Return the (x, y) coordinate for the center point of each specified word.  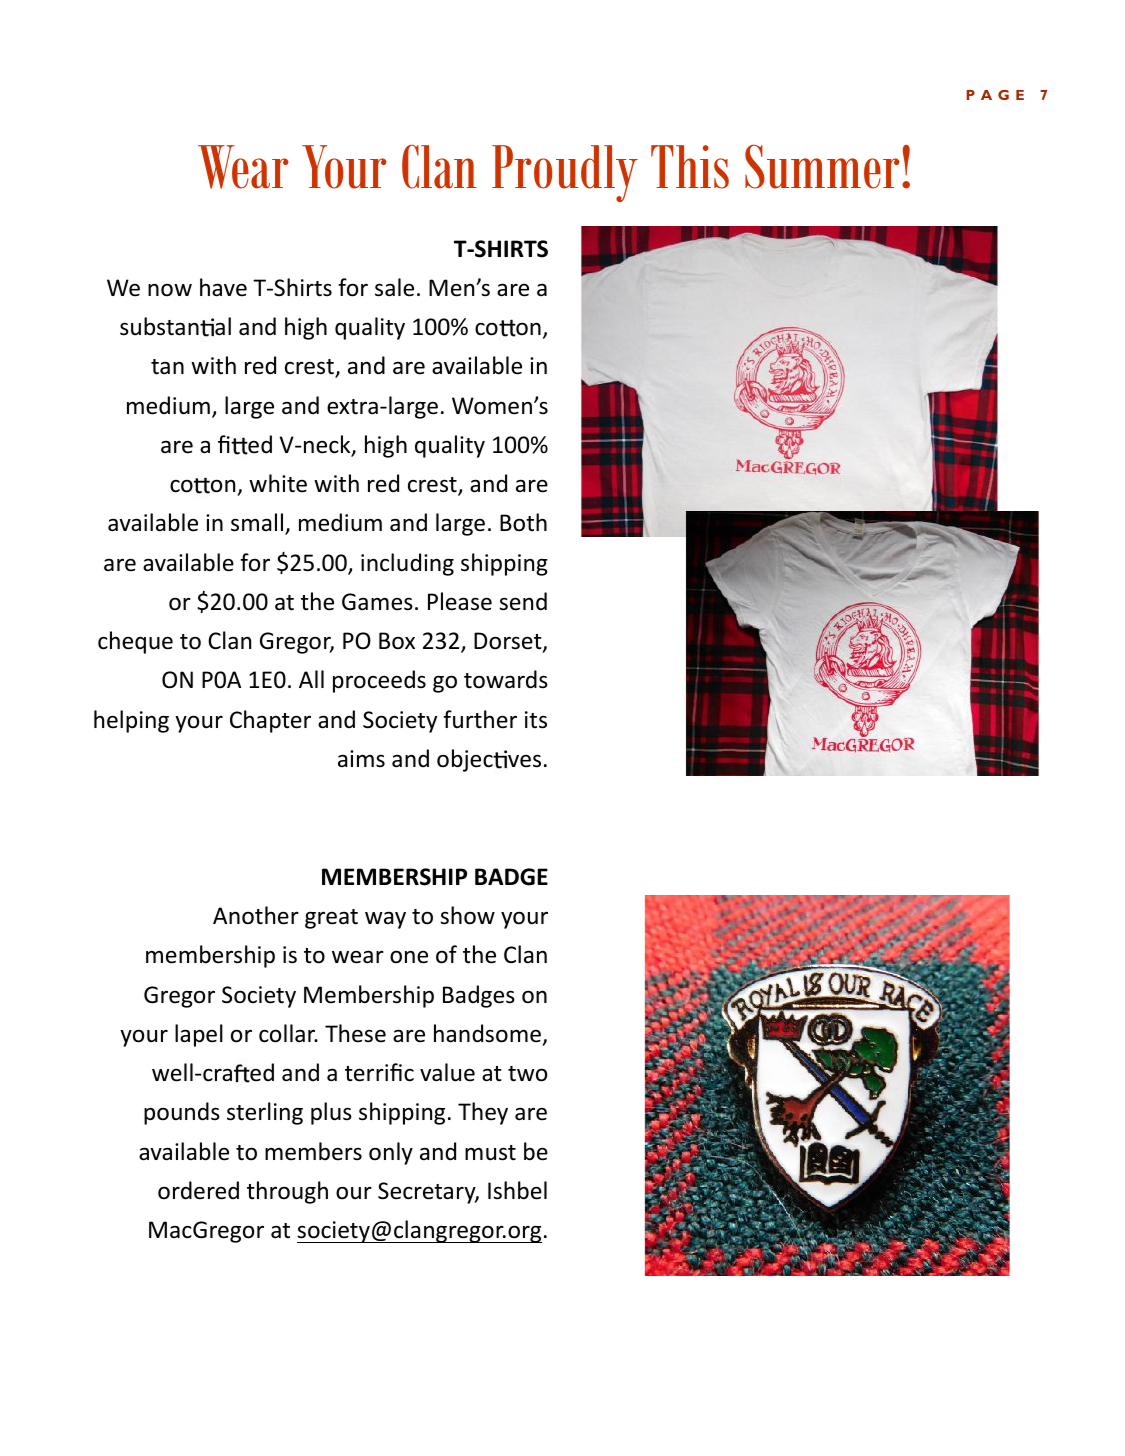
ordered (198, 1190)
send (523, 601)
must (490, 1153)
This (690, 167)
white (278, 483)
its (536, 720)
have (223, 287)
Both (523, 522)
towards (506, 679)
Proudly (565, 173)
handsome (487, 1033)
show (467, 915)
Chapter (270, 721)
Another (256, 915)
